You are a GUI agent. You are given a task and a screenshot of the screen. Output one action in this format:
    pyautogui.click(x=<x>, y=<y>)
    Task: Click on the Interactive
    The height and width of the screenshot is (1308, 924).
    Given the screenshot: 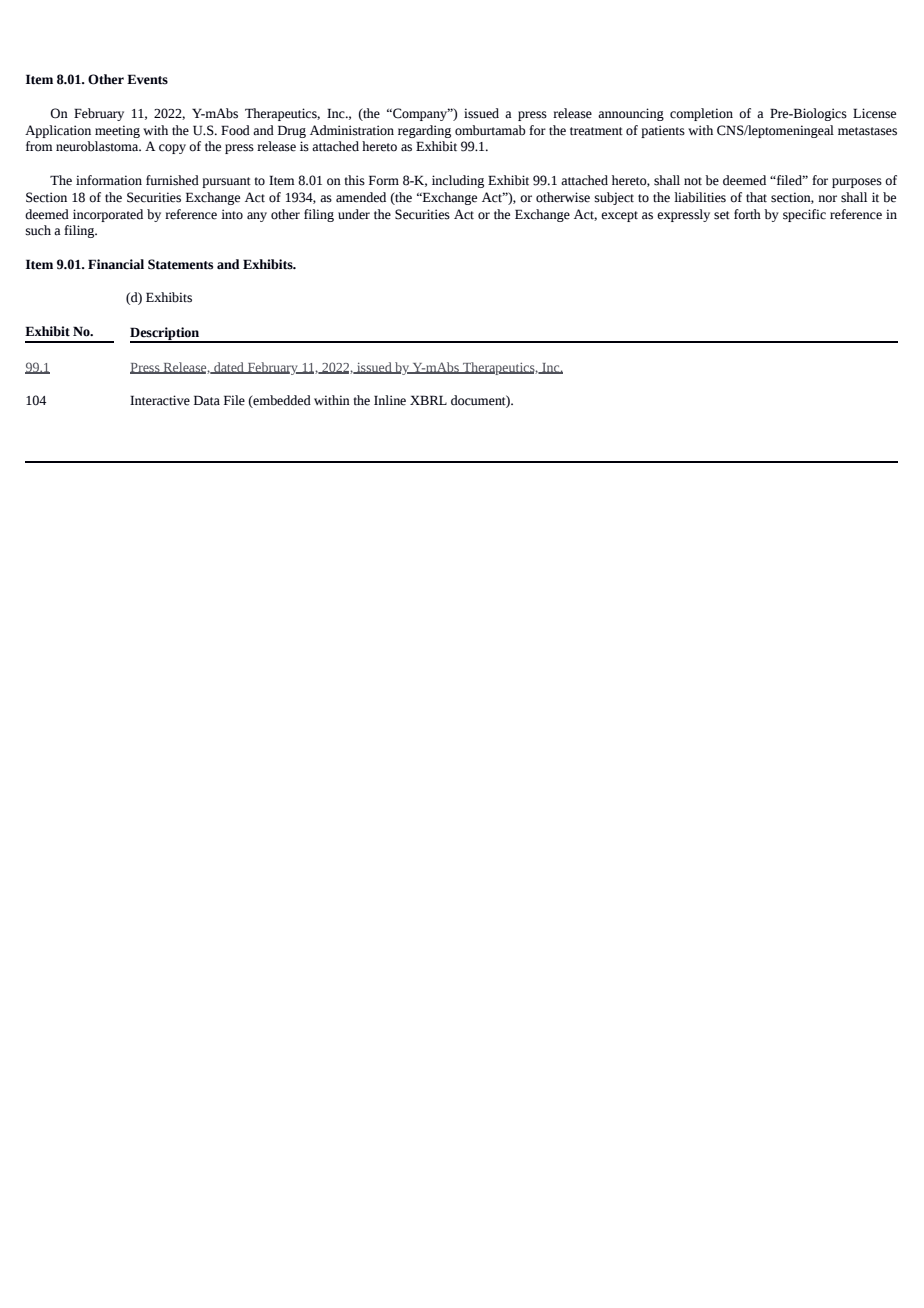 What is the action you would take?
    pyautogui.click(x=160, y=400)
